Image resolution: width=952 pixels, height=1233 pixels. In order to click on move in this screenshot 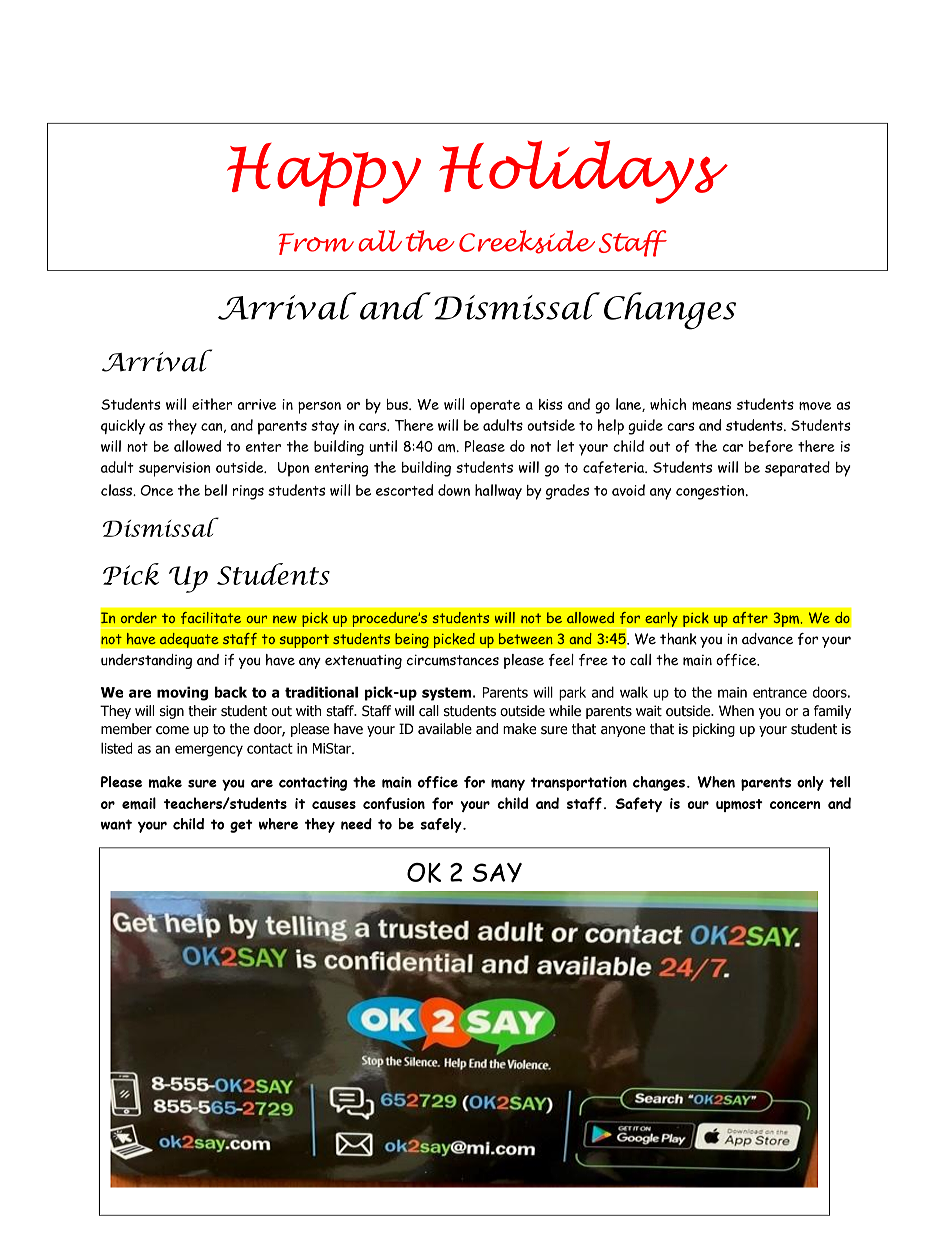, I will do `click(815, 406)`.
